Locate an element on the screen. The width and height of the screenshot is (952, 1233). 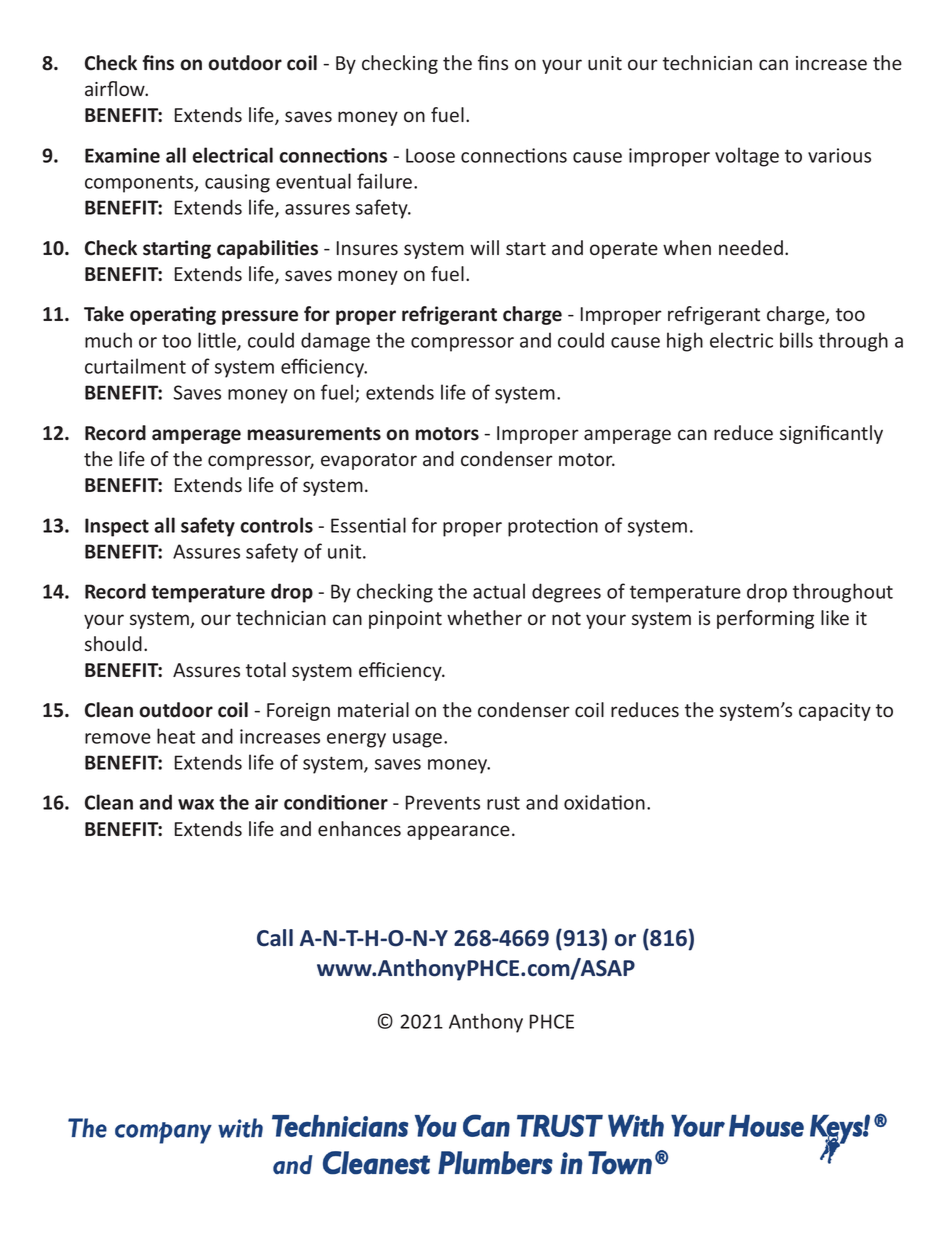
significantly is located at coordinates (831, 434).
